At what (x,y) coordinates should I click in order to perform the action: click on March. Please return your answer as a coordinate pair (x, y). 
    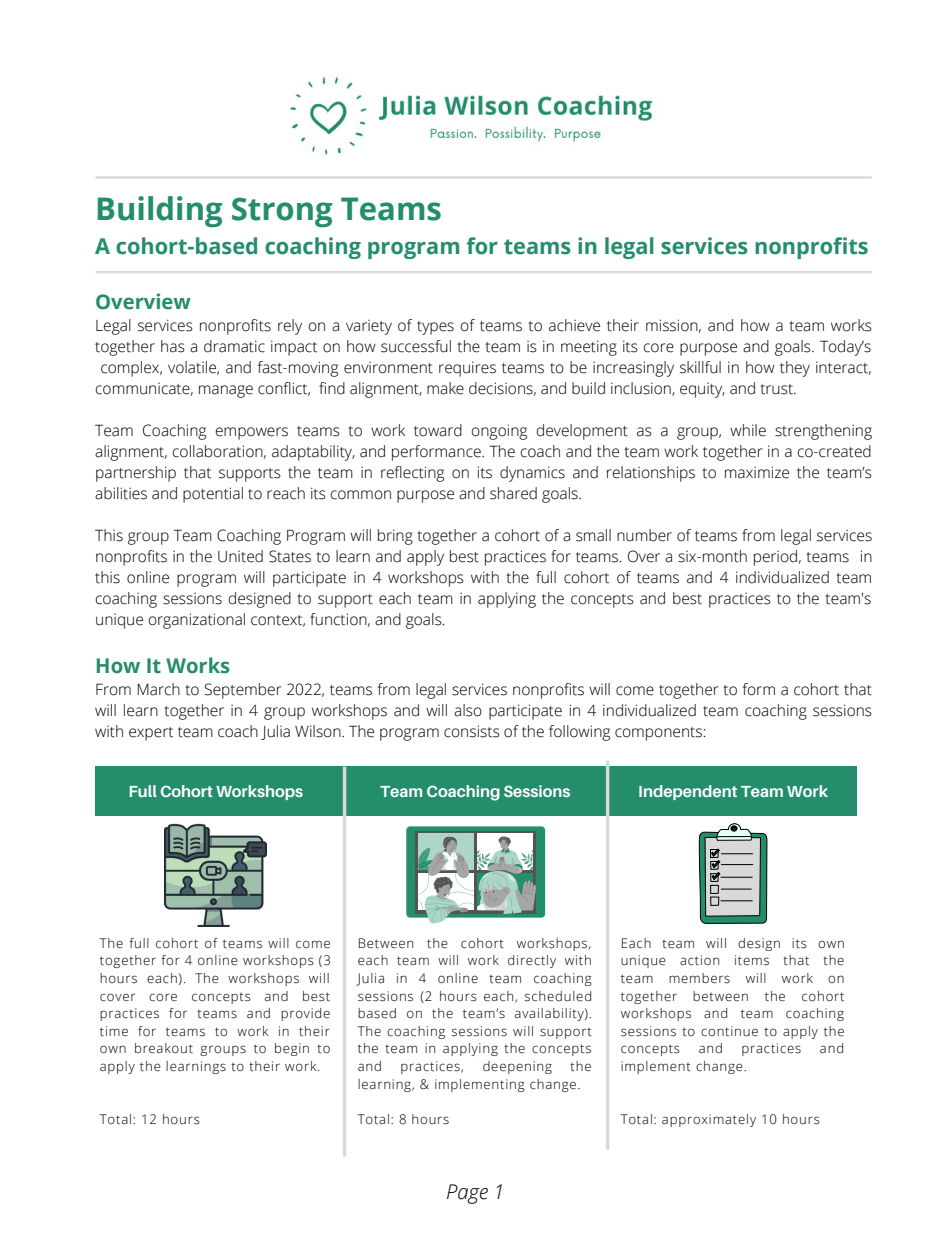
    Looking at the image, I should click on (158, 689).
